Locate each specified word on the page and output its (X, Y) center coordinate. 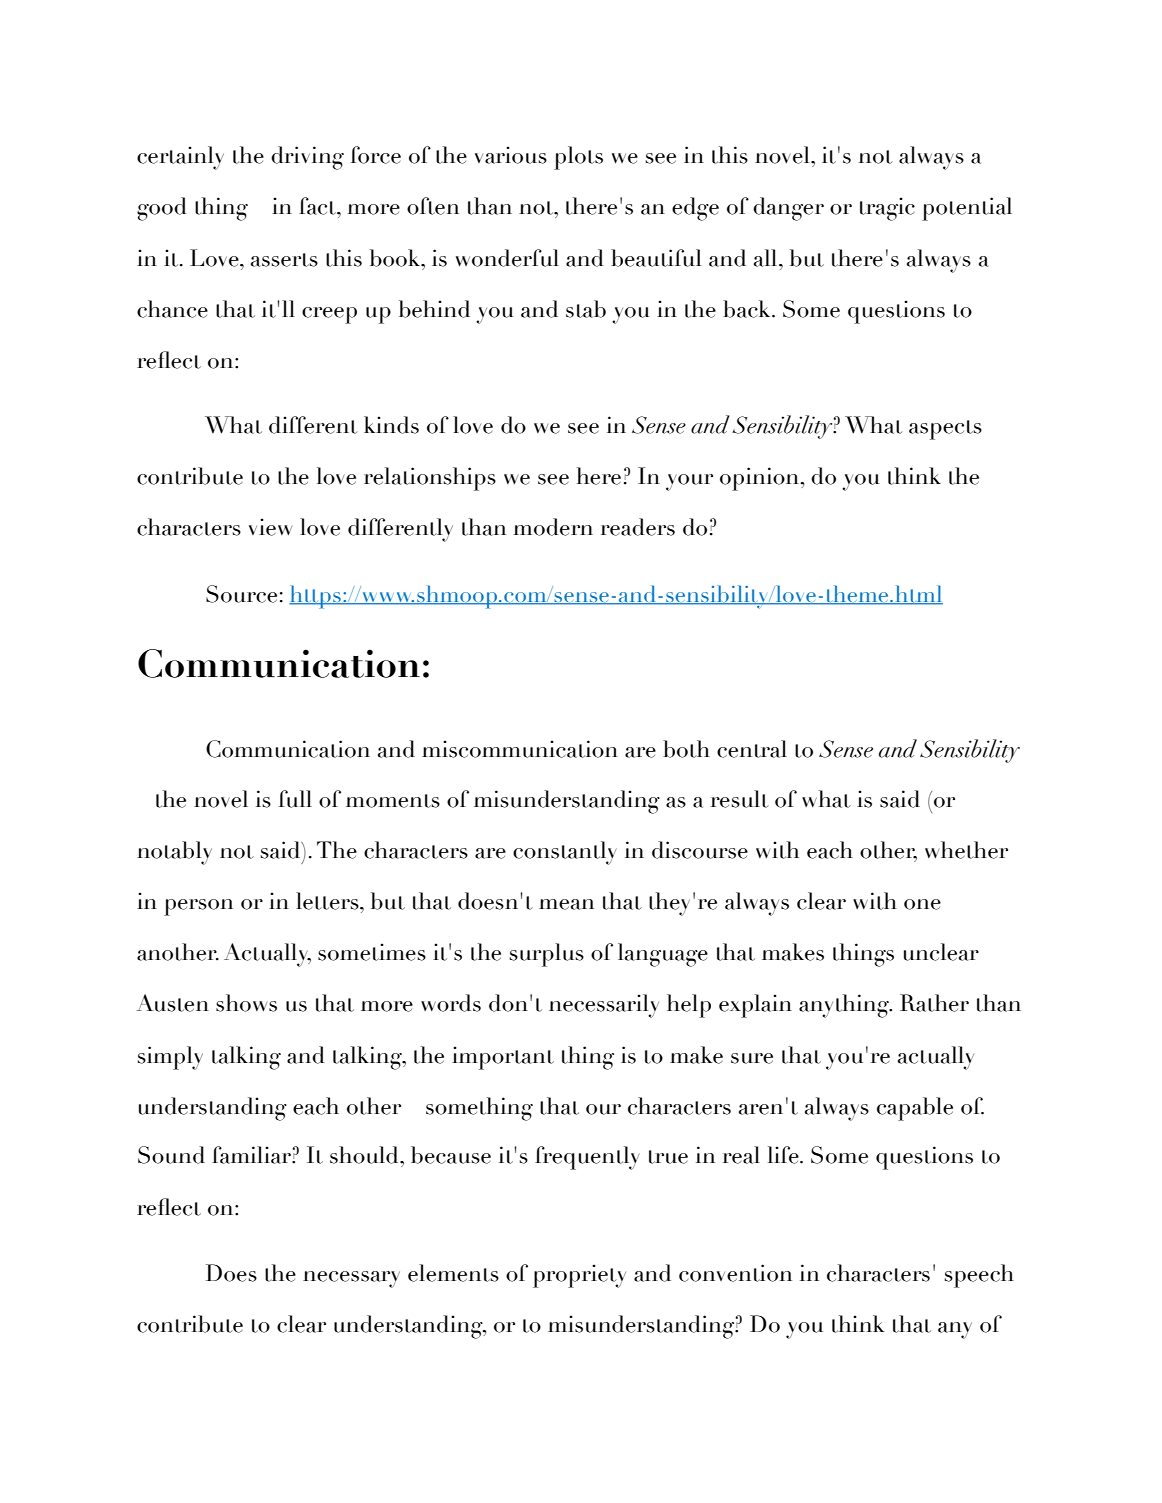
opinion (759, 479)
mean (566, 904)
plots (578, 158)
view (270, 527)
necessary (351, 1279)
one (922, 904)
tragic (887, 209)
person (198, 907)
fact (318, 206)
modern (553, 527)
